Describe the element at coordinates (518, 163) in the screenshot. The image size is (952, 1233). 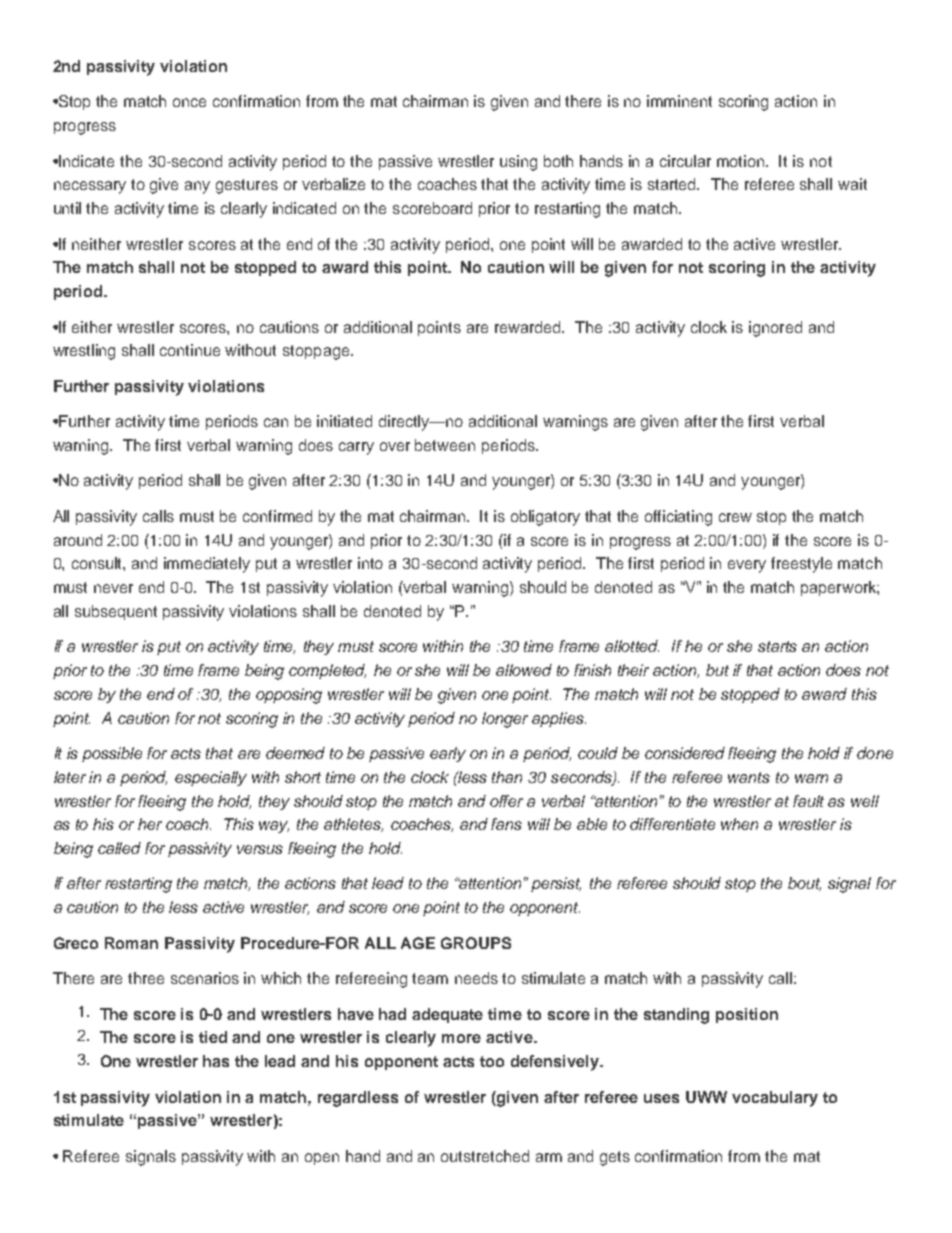
I see `using` at that location.
